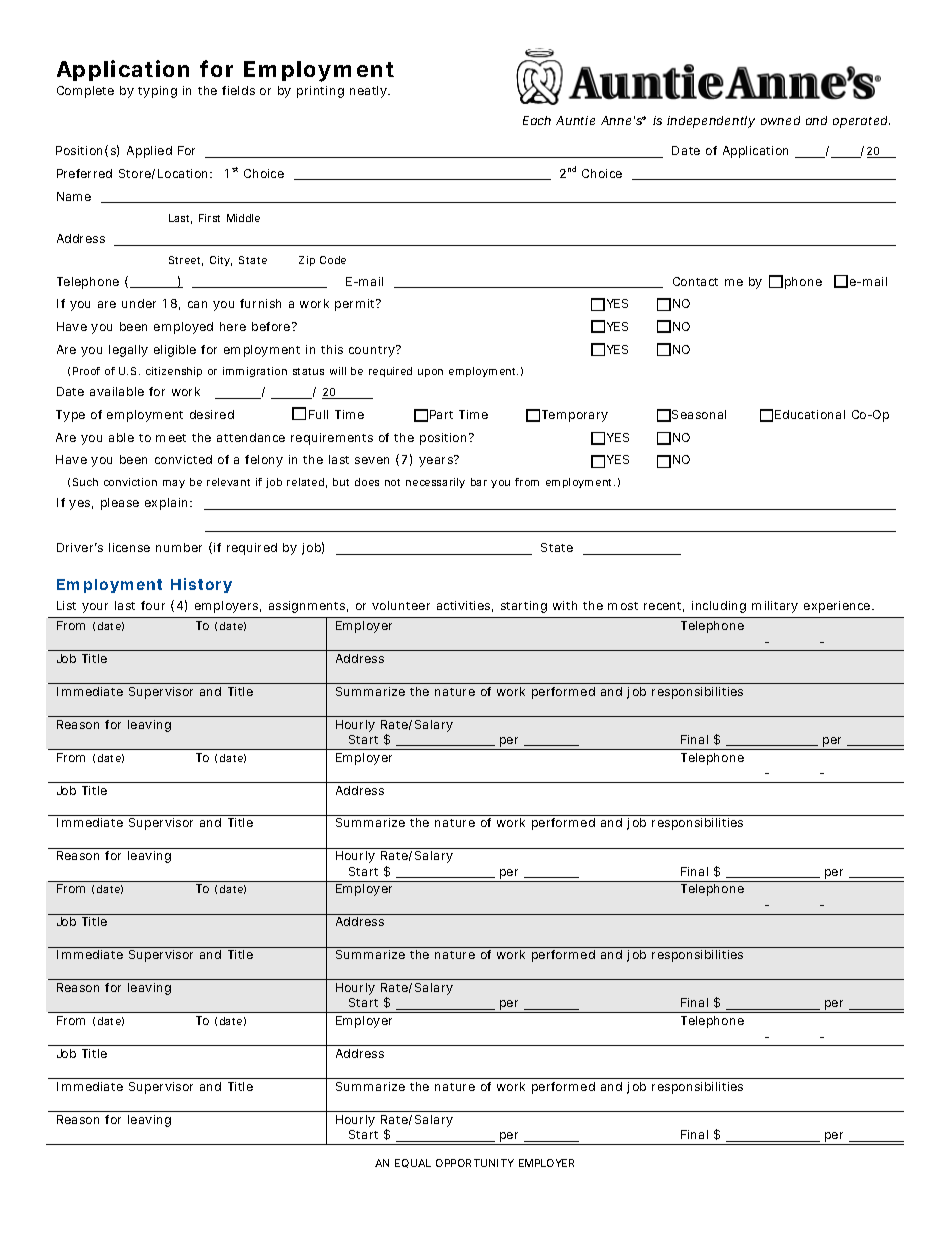  Describe the element at coordinates (537, 120) in the screenshot. I see `Each` at that location.
